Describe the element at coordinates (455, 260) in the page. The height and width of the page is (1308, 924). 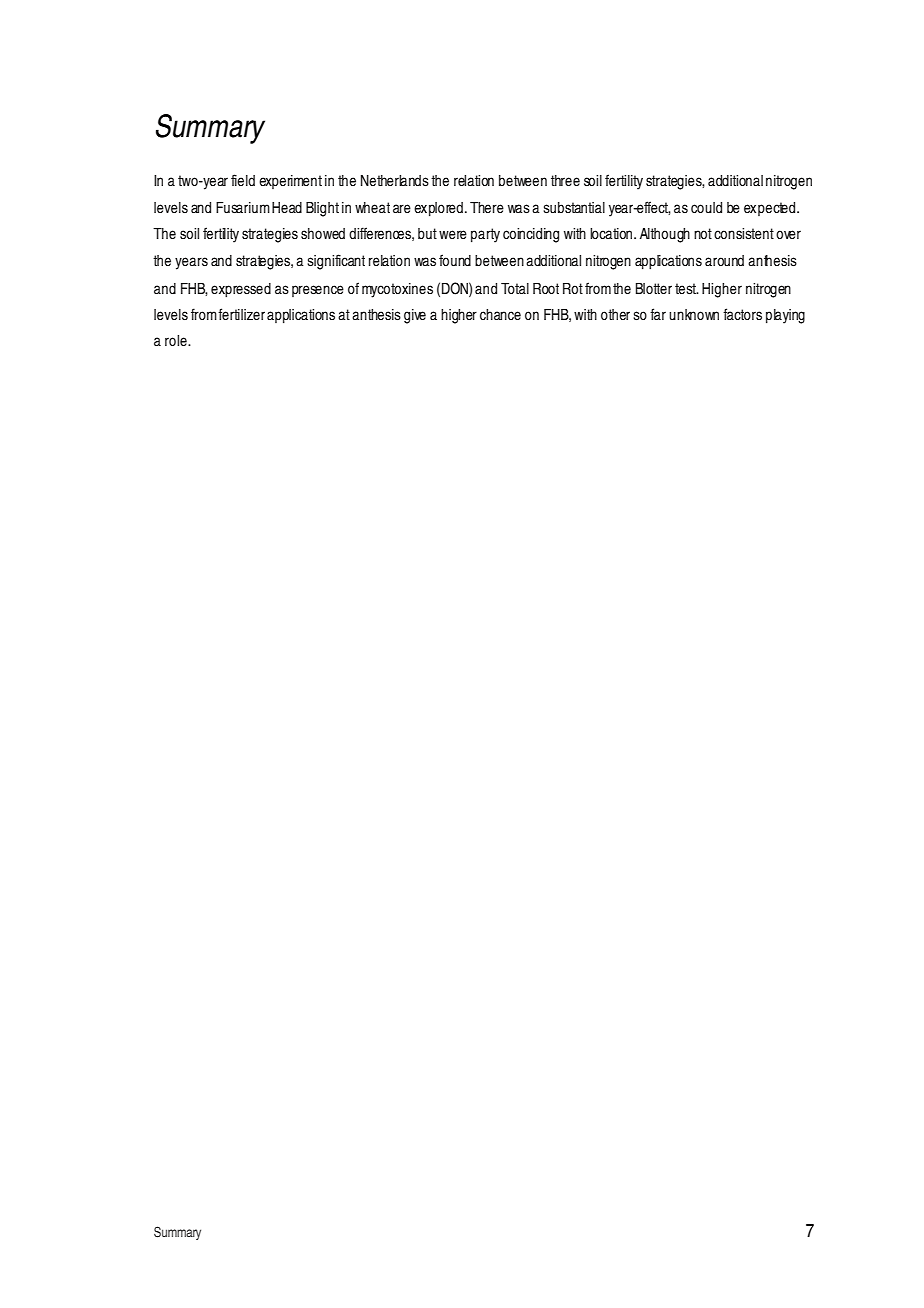
I see `found` at that location.
